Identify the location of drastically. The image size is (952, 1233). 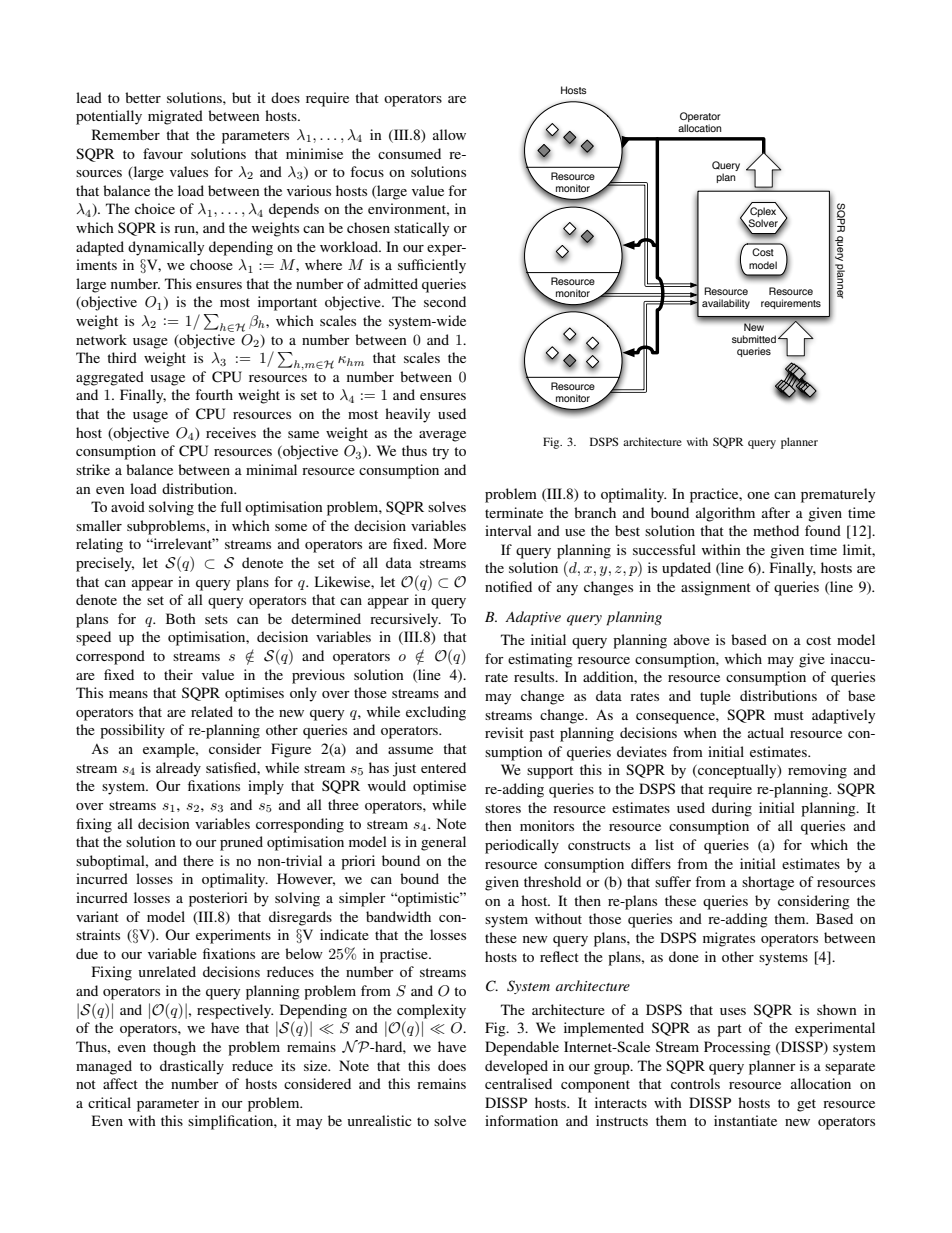
(192, 1067).
